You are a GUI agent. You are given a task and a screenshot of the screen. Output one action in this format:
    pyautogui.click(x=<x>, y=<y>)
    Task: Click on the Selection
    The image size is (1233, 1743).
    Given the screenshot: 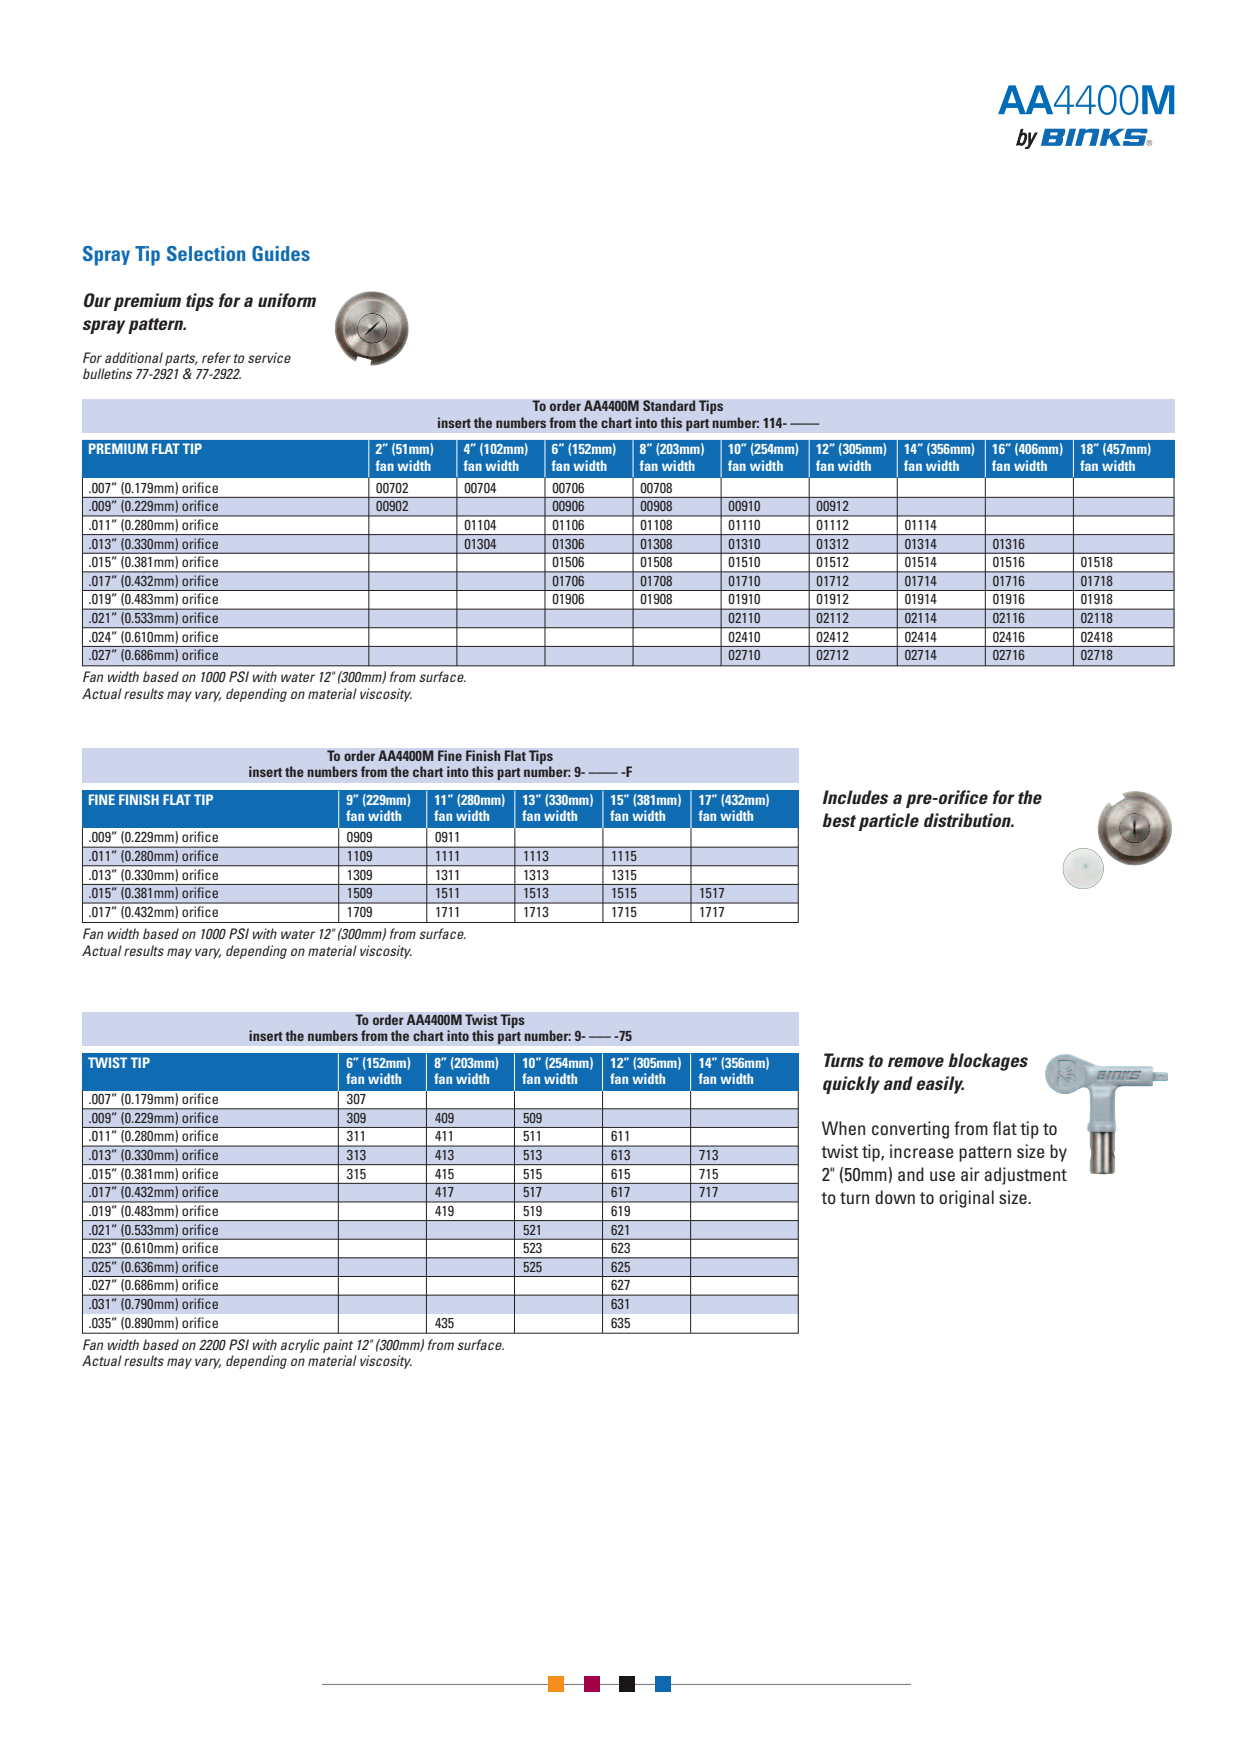 What is the action you would take?
    pyautogui.click(x=206, y=253)
